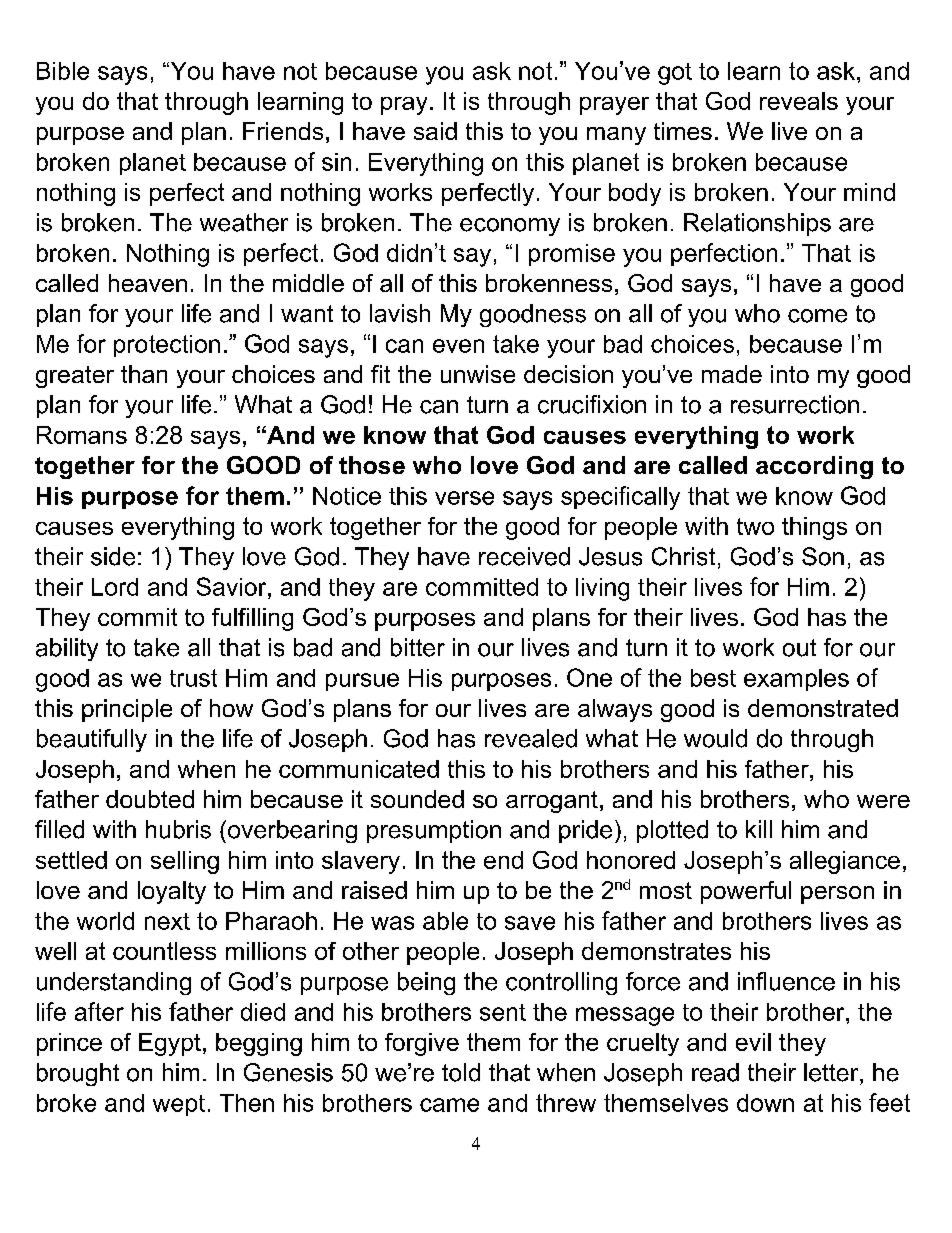 The image size is (952, 1233). Describe the element at coordinates (63, 71) in the page. I see `Bible` at that location.
